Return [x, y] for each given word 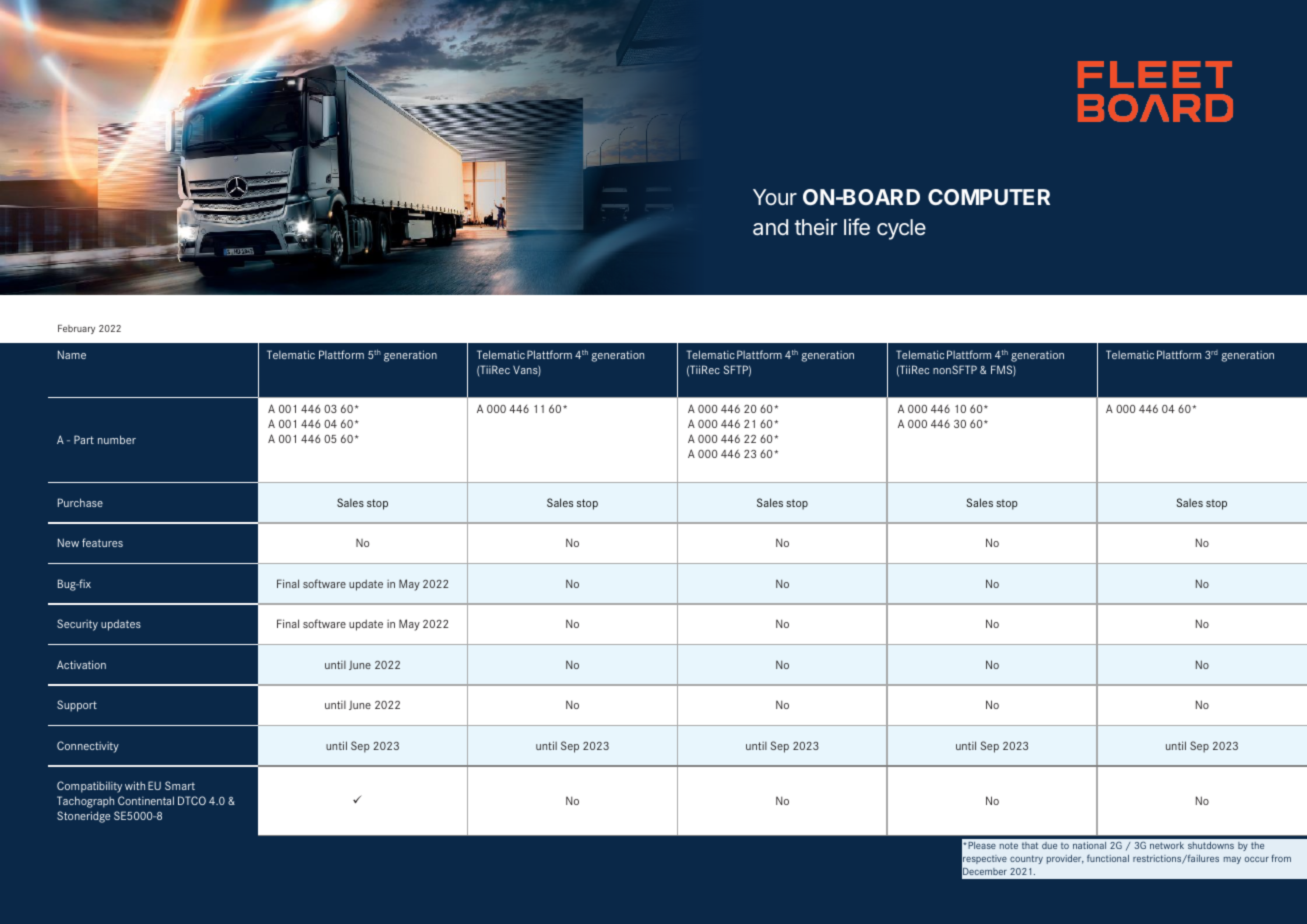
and [770, 227]
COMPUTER [989, 197]
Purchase [80, 502]
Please [981, 845]
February [76, 329]
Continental [146, 800]
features [102, 542]
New [68, 542]
